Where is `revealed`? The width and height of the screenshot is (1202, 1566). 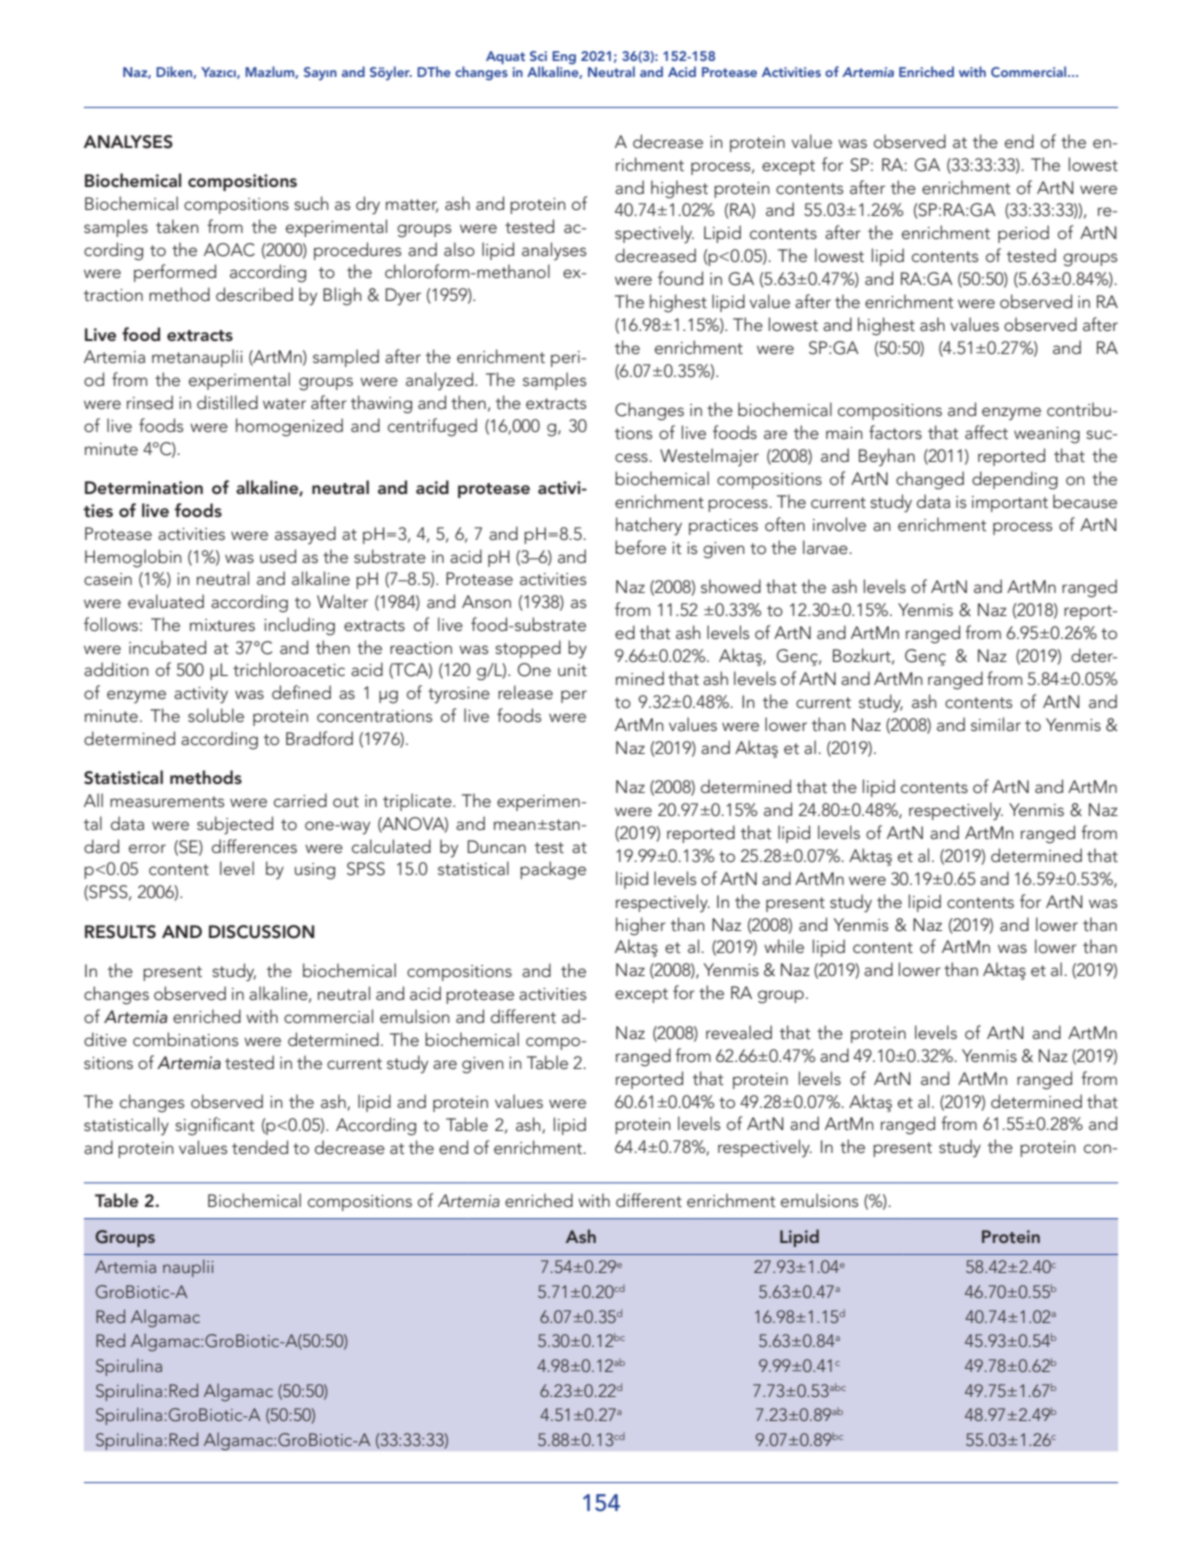 revealed is located at coordinates (739, 1032).
